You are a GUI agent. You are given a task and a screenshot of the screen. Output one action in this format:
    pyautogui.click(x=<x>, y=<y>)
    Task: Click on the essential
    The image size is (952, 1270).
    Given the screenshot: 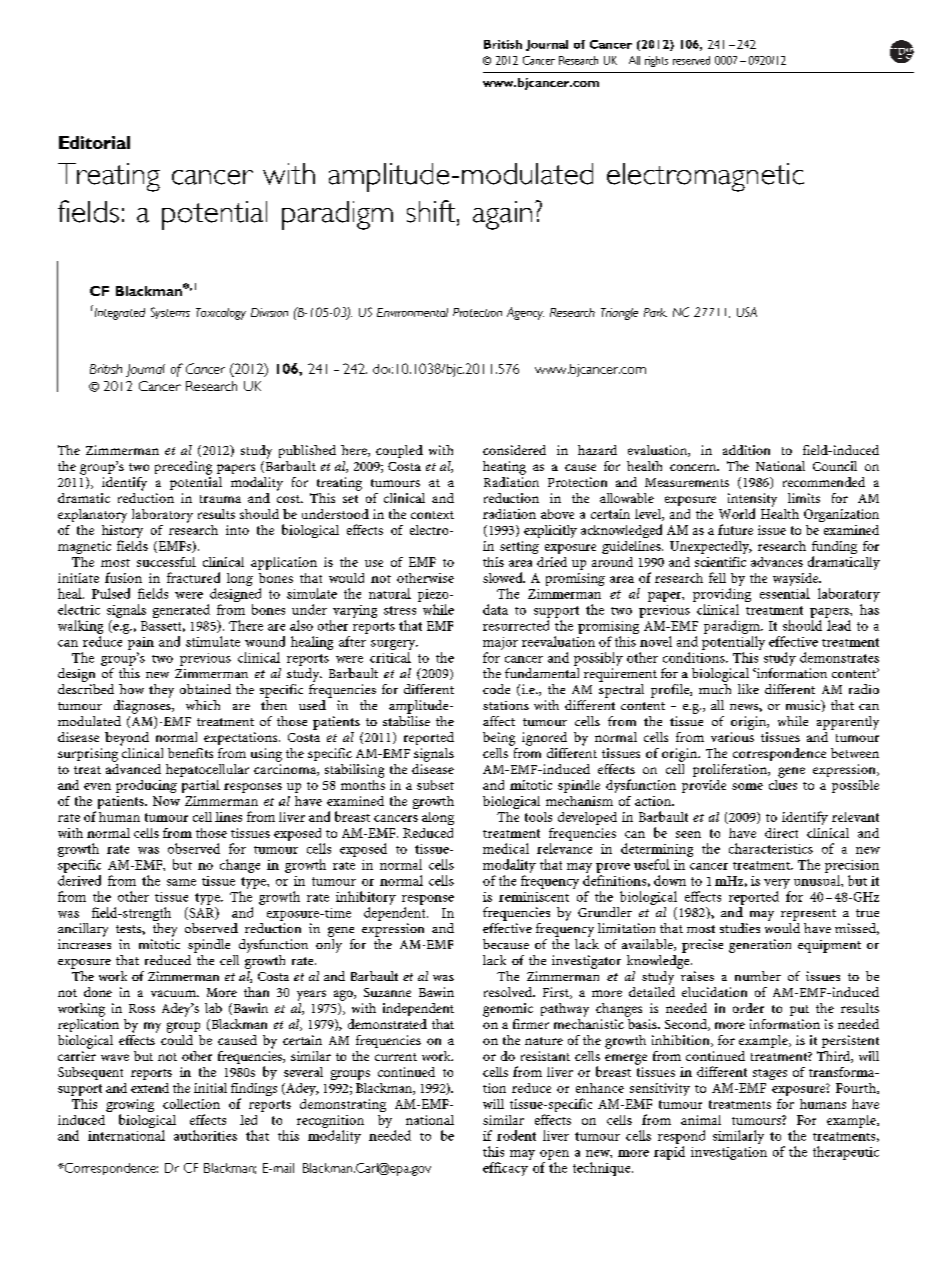 What is the action you would take?
    pyautogui.click(x=785, y=593)
